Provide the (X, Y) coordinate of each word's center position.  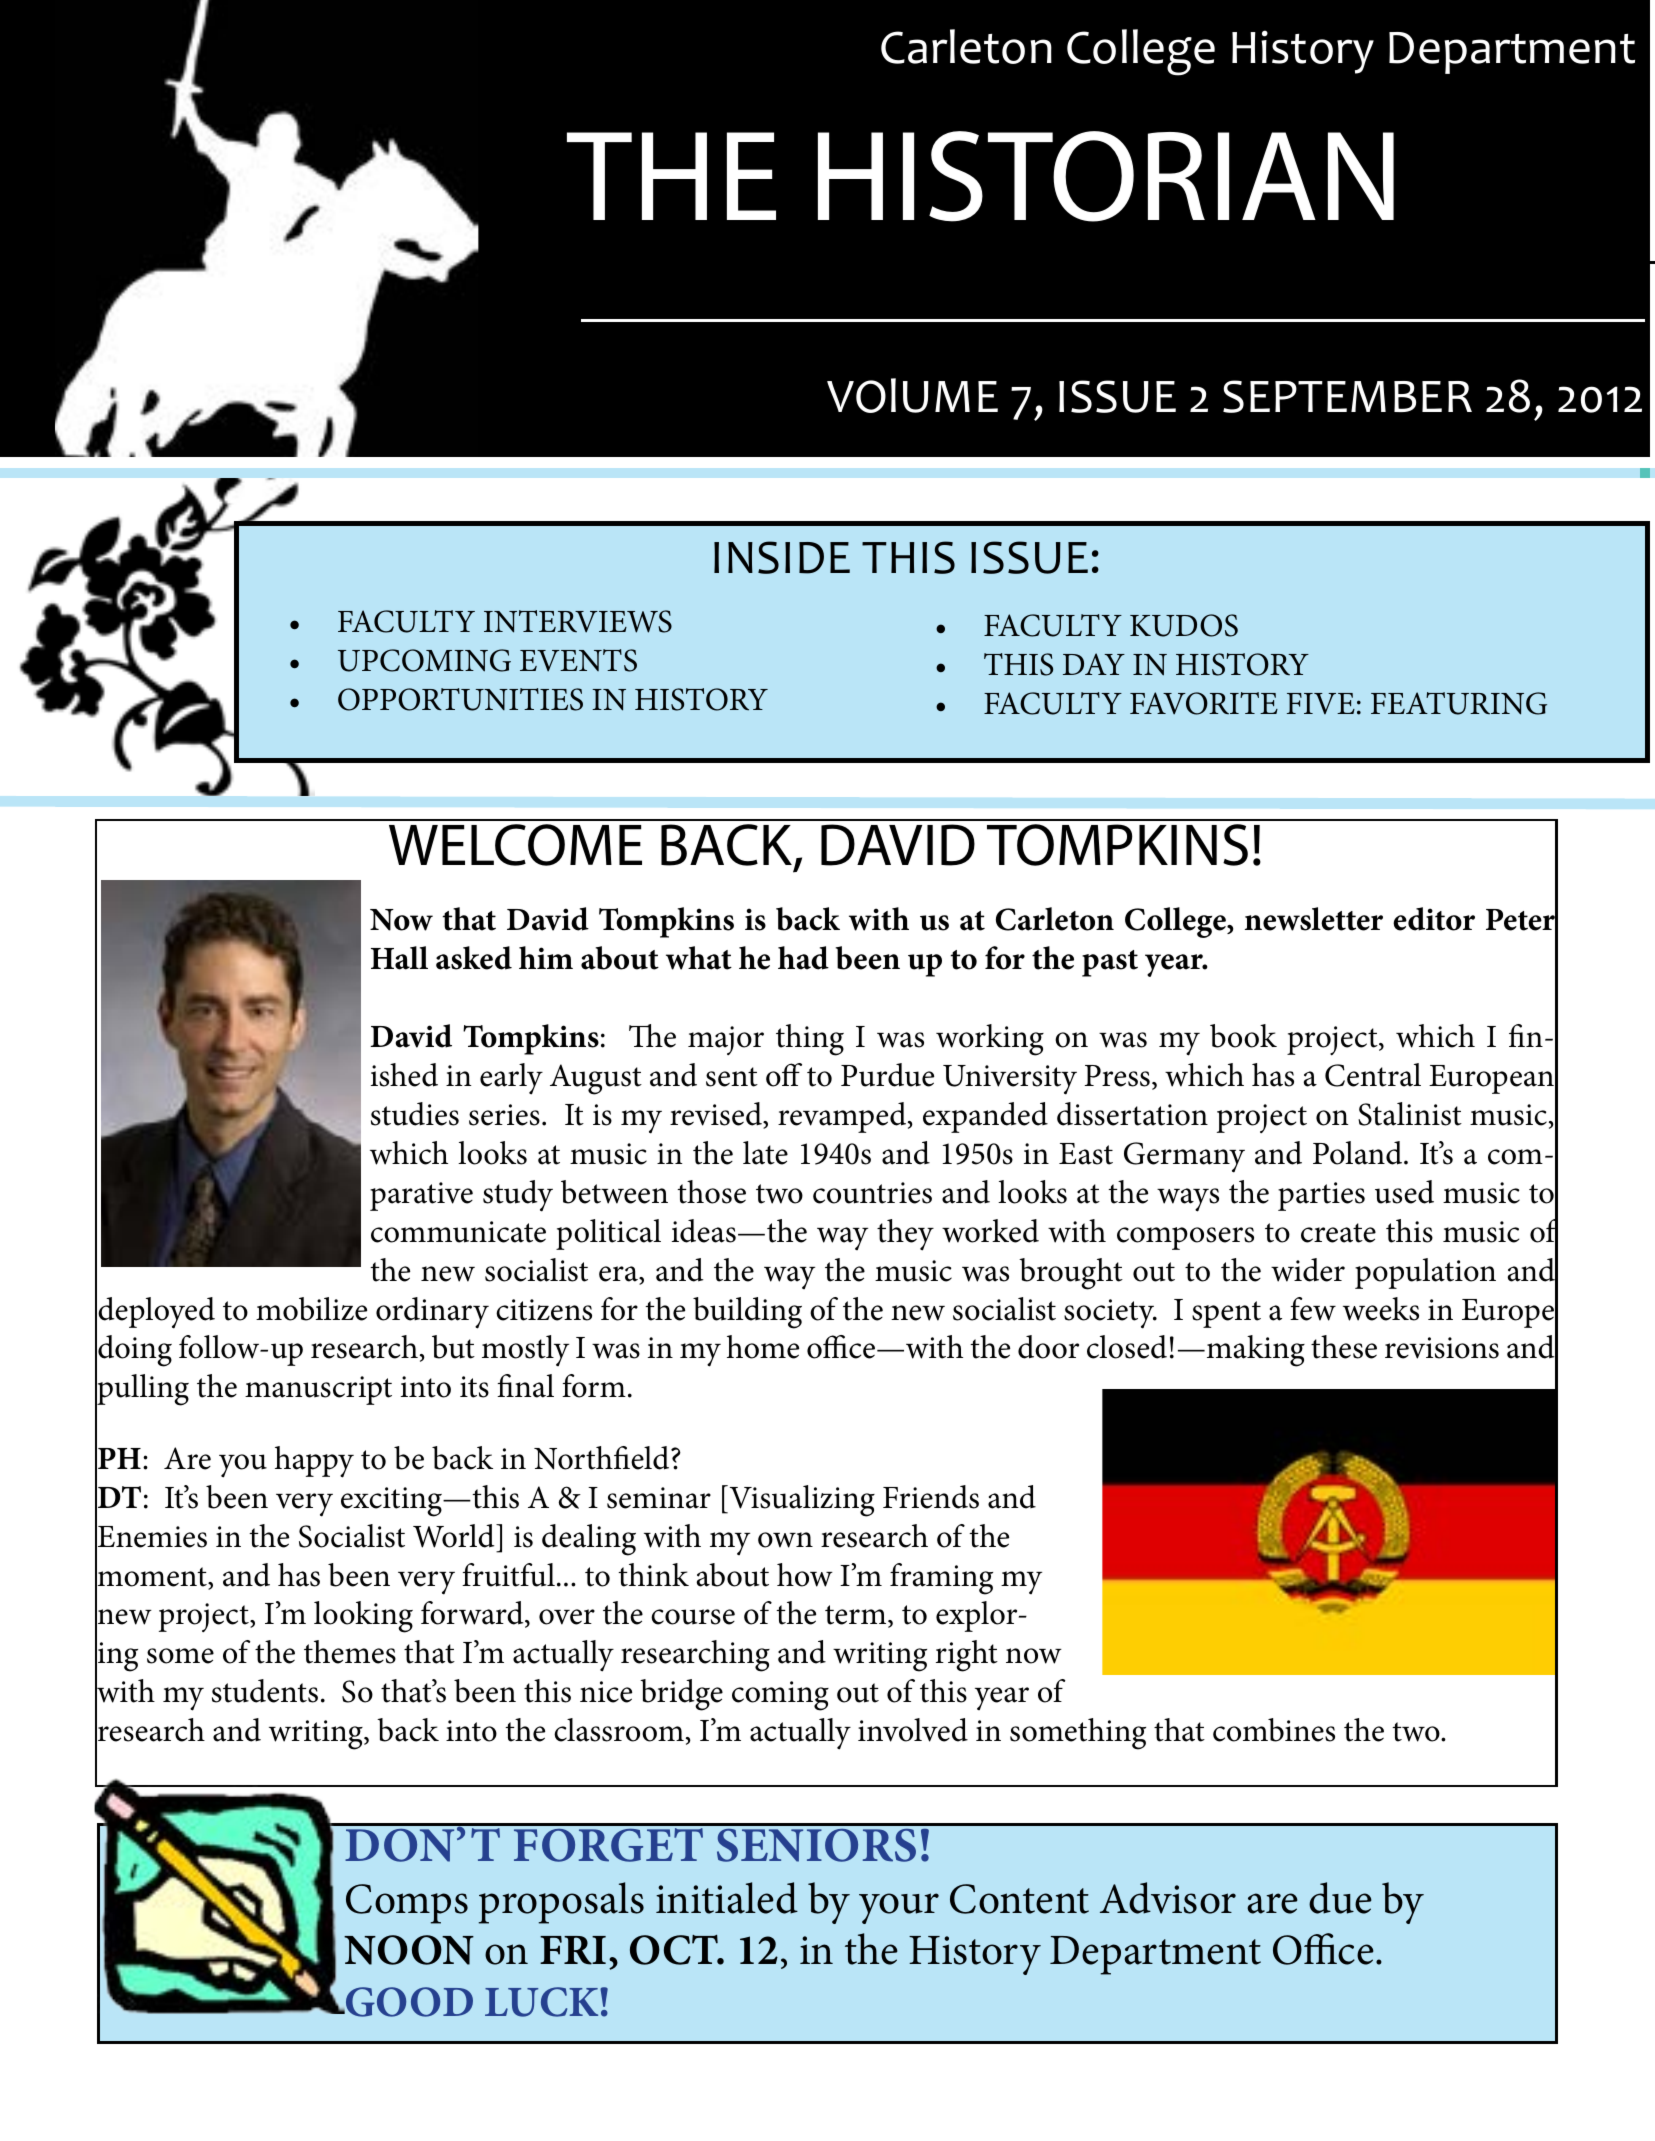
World (455, 1536)
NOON (409, 1950)
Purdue (887, 1075)
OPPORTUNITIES (460, 699)
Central (1373, 1075)
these (1344, 1347)
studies (415, 1114)
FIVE (1321, 703)
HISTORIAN (1106, 176)
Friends (931, 1497)
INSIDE (782, 557)
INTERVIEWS (578, 621)
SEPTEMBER (1347, 396)
